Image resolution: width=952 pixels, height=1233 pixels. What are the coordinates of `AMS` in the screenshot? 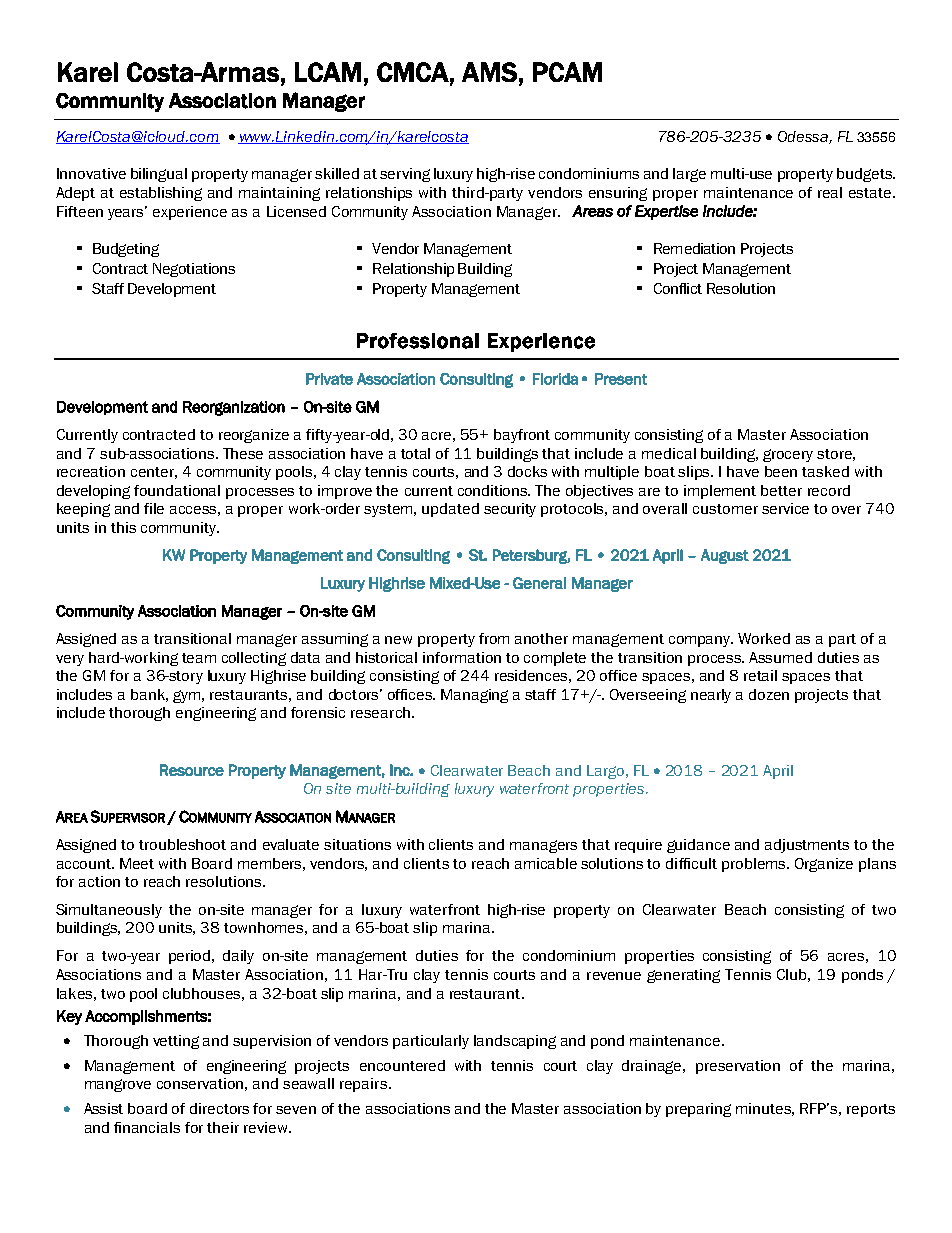 It's located at (489, 72).
